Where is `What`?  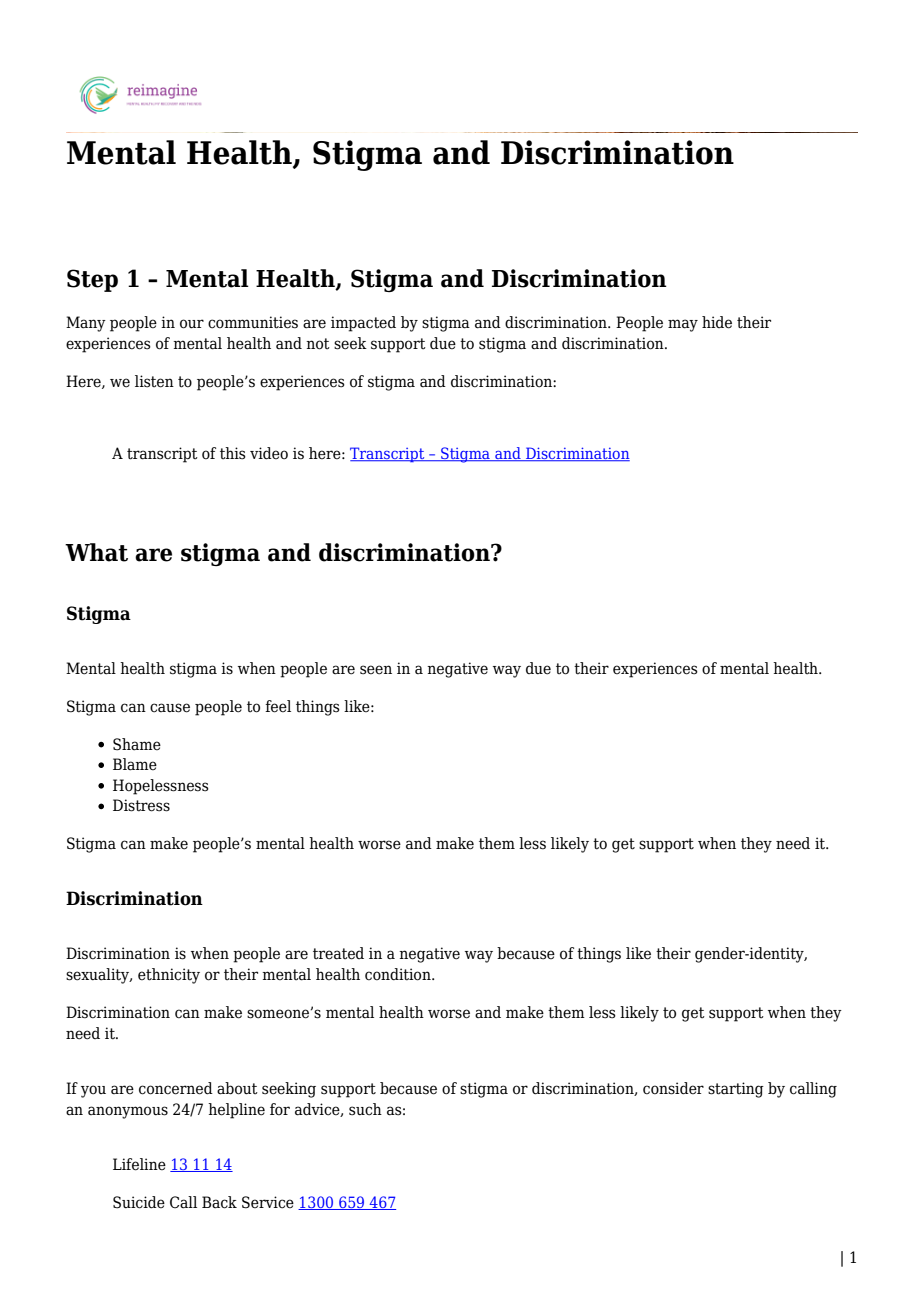 What is located at coordinates (96, 552).
